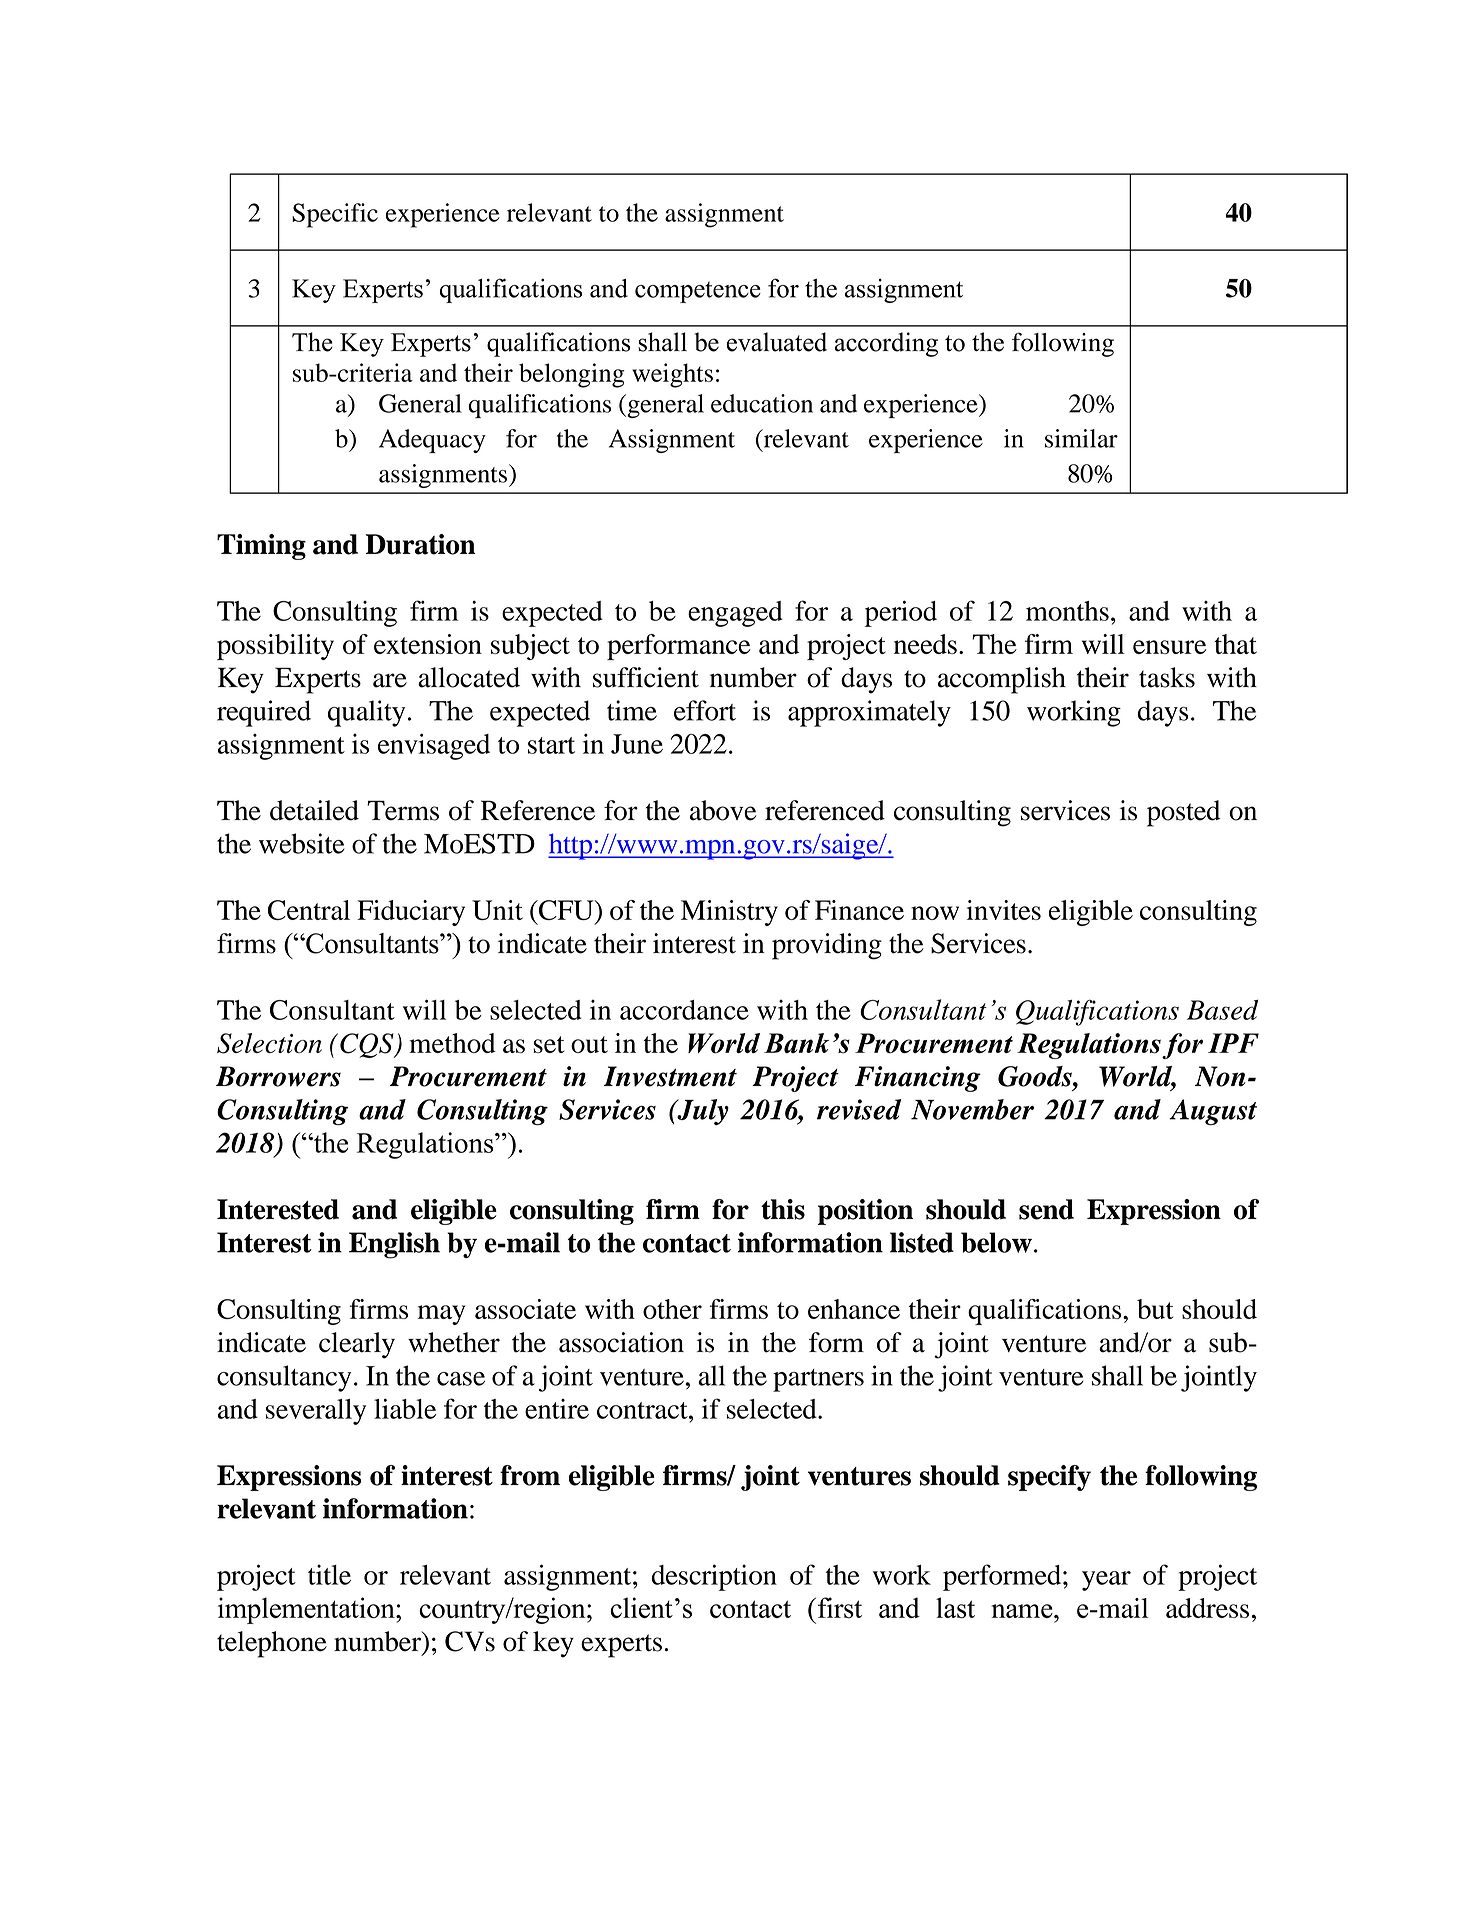 Image resolution: width=1474 pixels, height=1908 pixels. What do you see at coordinates (1081, 438) in the page?
I see `similar` at bounding box center [1081, 438].
